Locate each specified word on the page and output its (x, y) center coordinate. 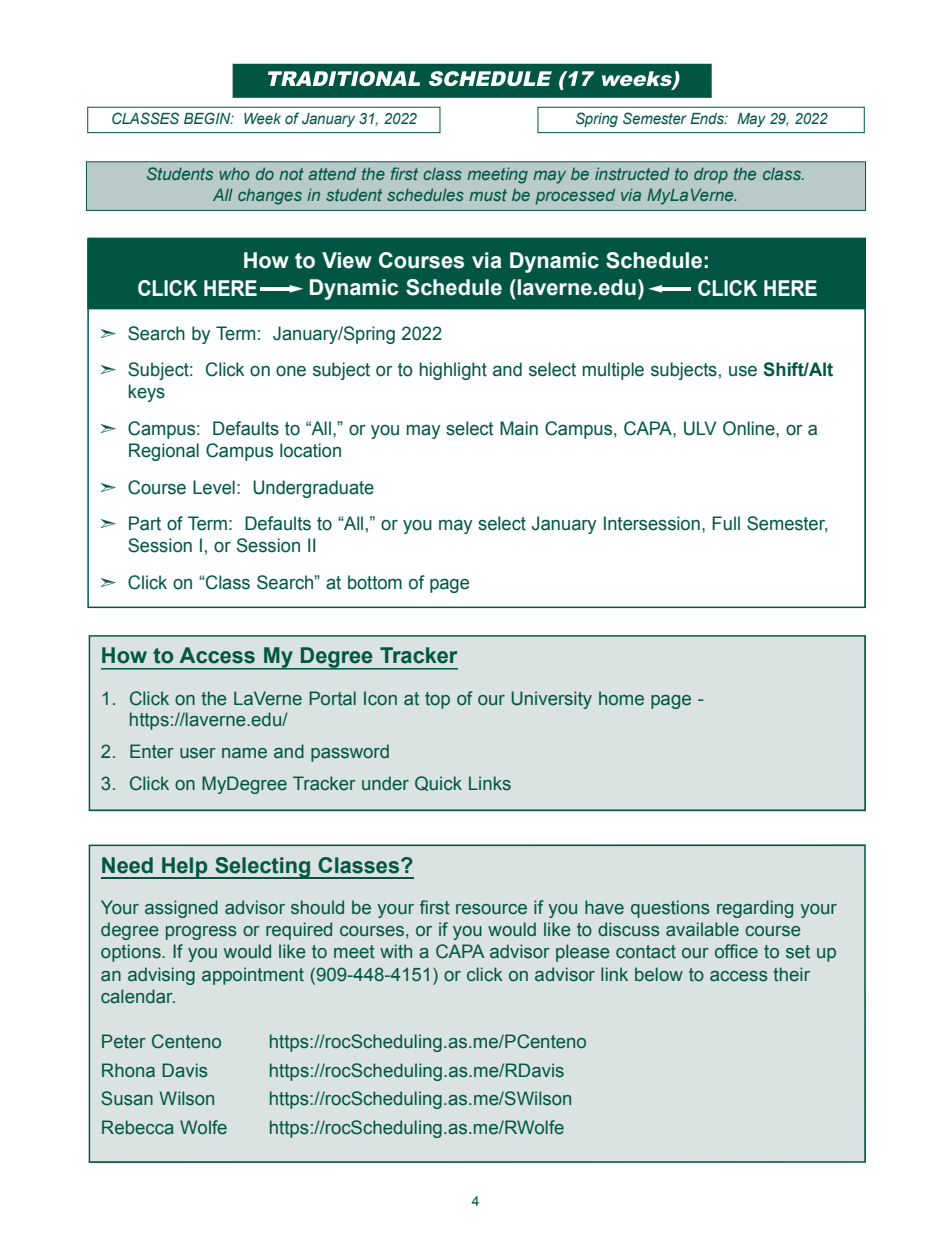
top (437, 700)
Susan (127, 1098)
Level (214, 487)
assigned (181, 909)
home (621, 698)
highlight (453, 371)
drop (711, 176)
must (488, 195)
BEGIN (208, 118)
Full (726, 523)
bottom (375, 582)
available (702, 929)
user (198, 753)
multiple (613, 371)
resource (491, 909)
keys (147, 393)
